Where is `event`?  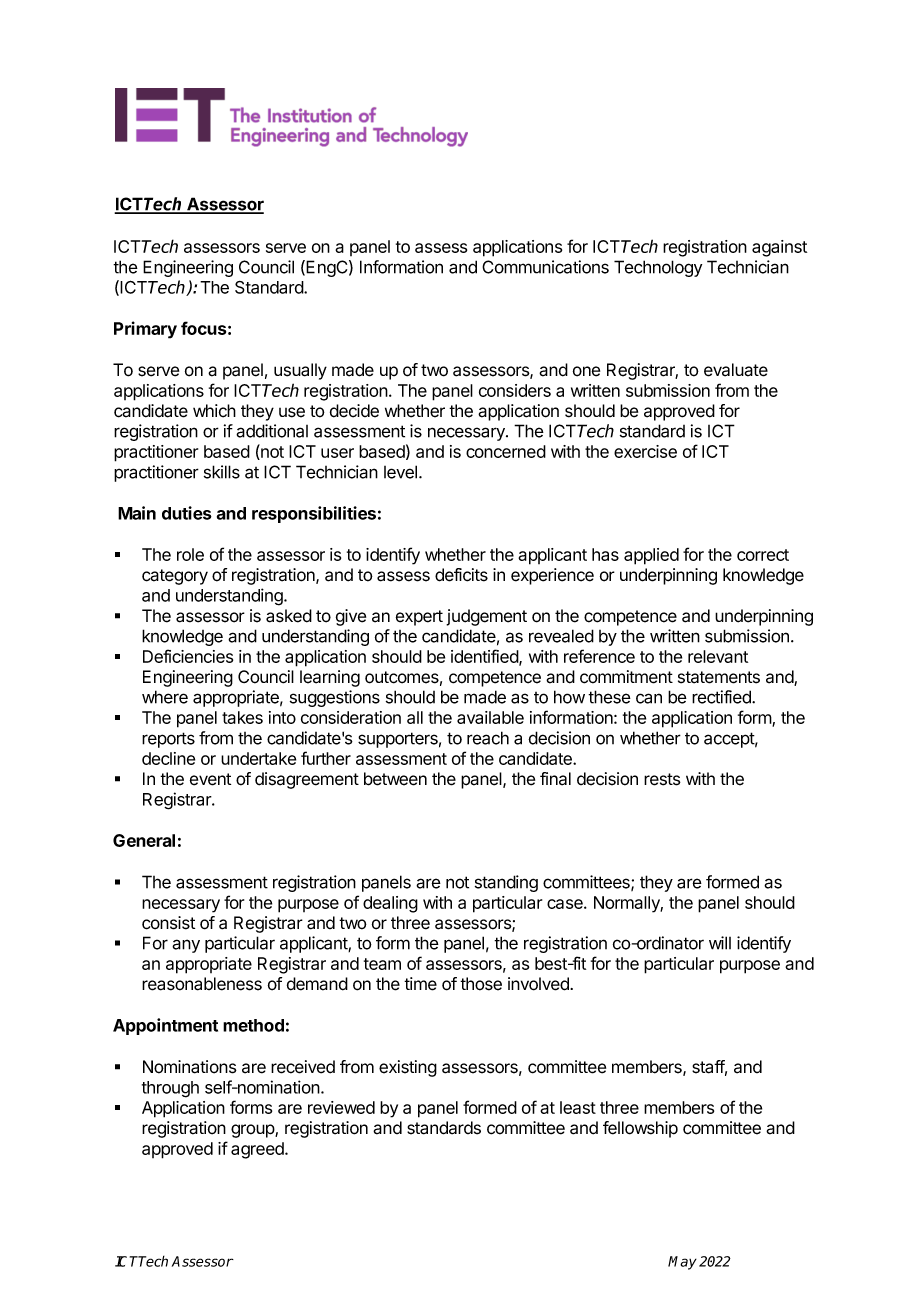 event is located at coordinates (210, 779).
